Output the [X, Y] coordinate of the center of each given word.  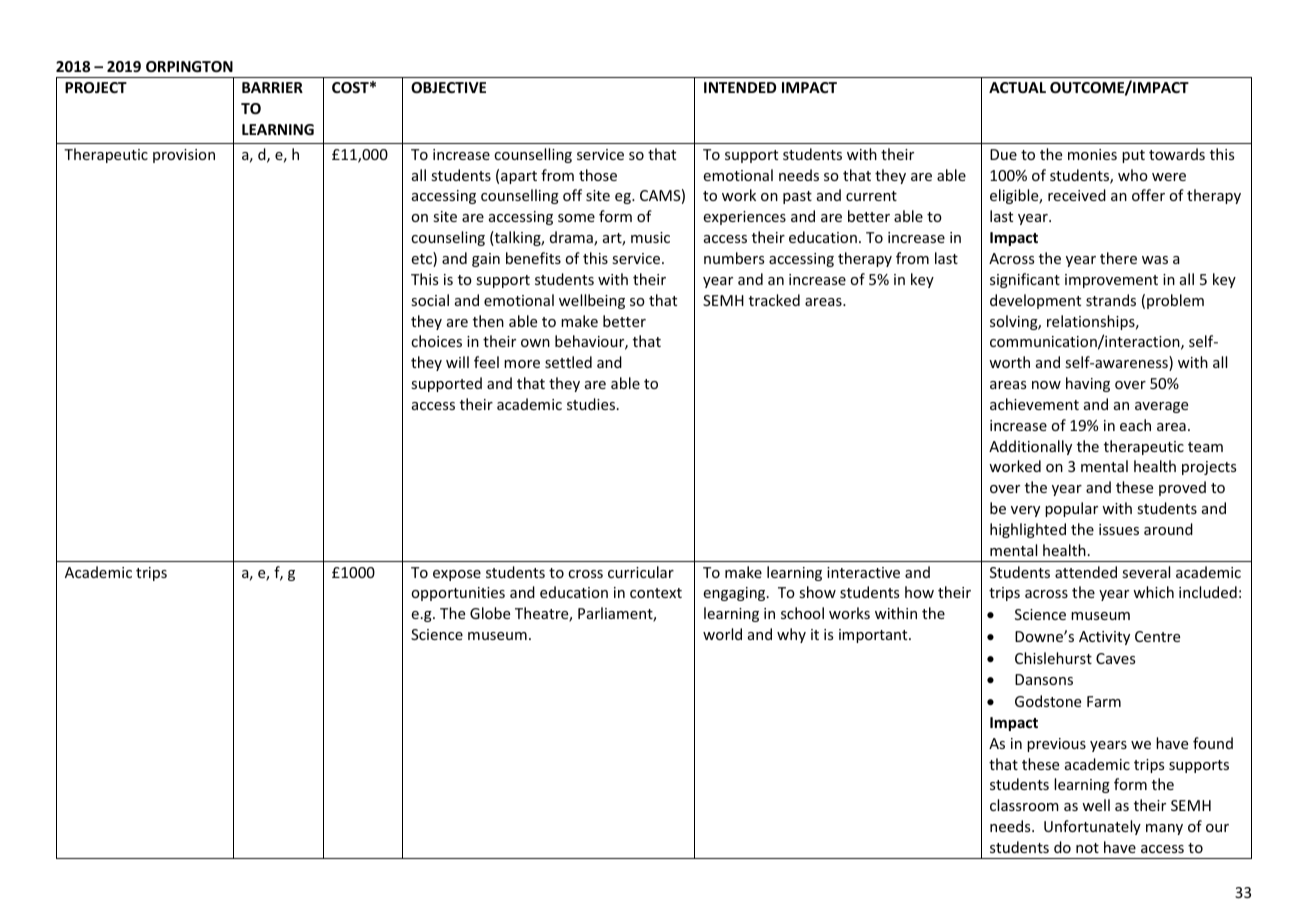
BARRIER [272, 87]
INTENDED [740, 87]
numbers [734, 258]
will [457, 362]
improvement [1111, 281]
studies [592, 404]
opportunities [458, 594]
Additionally [1030, 447]
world [722, 634]
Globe [490, 613]
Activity [1104, 638]
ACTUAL [1017, 87]
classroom [1024, 805]
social [430, 300]
